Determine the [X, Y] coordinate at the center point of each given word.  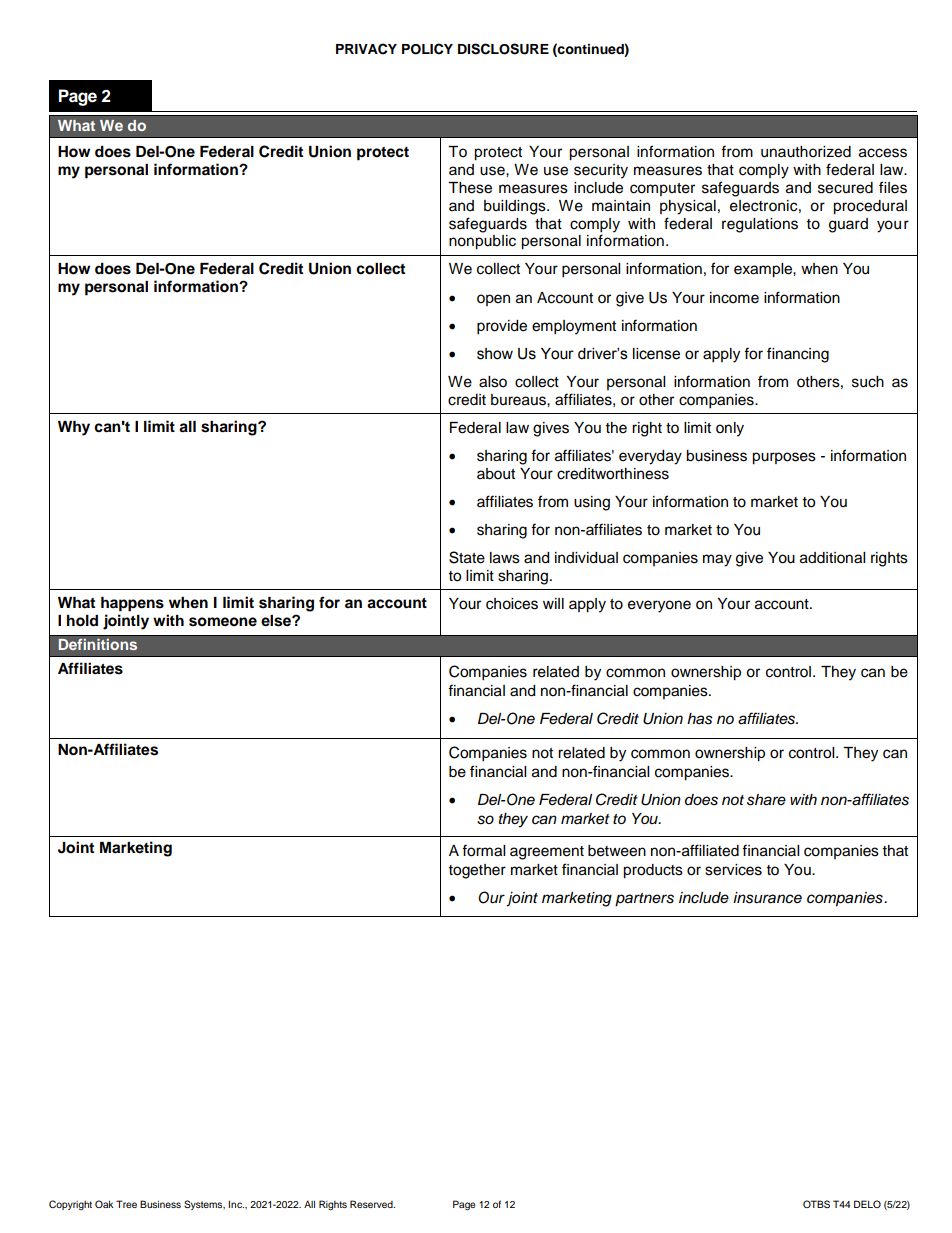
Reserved [372, 1204]
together [477, 871]
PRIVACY [366, 49]
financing [798, 355]
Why [74, 428]
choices [512, 604]
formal [483, 850]
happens [132, 604]
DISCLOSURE [503, 49]
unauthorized [806, 152]
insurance [767, 898]
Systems [204, 1205]
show [495, 354]
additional [832, 558]
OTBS [816, 1204]
